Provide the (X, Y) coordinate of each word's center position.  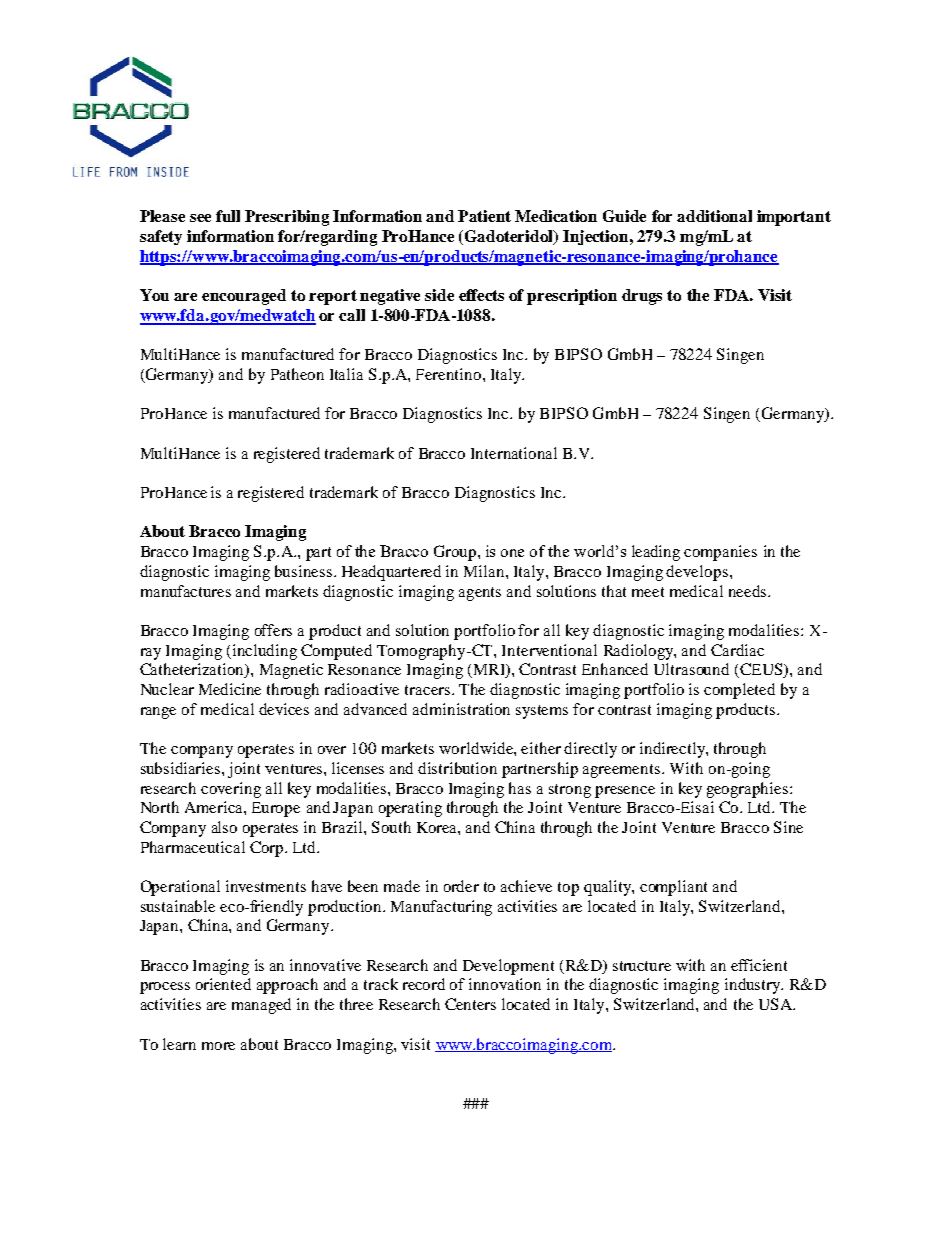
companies (720, 553)
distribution (457, 768)
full (228, 216)
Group (456, 553)
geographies (749, 790)
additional (714, 216)
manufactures (186, 591)
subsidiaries (182, 768)
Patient (484, 216)
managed (261, 1006)
